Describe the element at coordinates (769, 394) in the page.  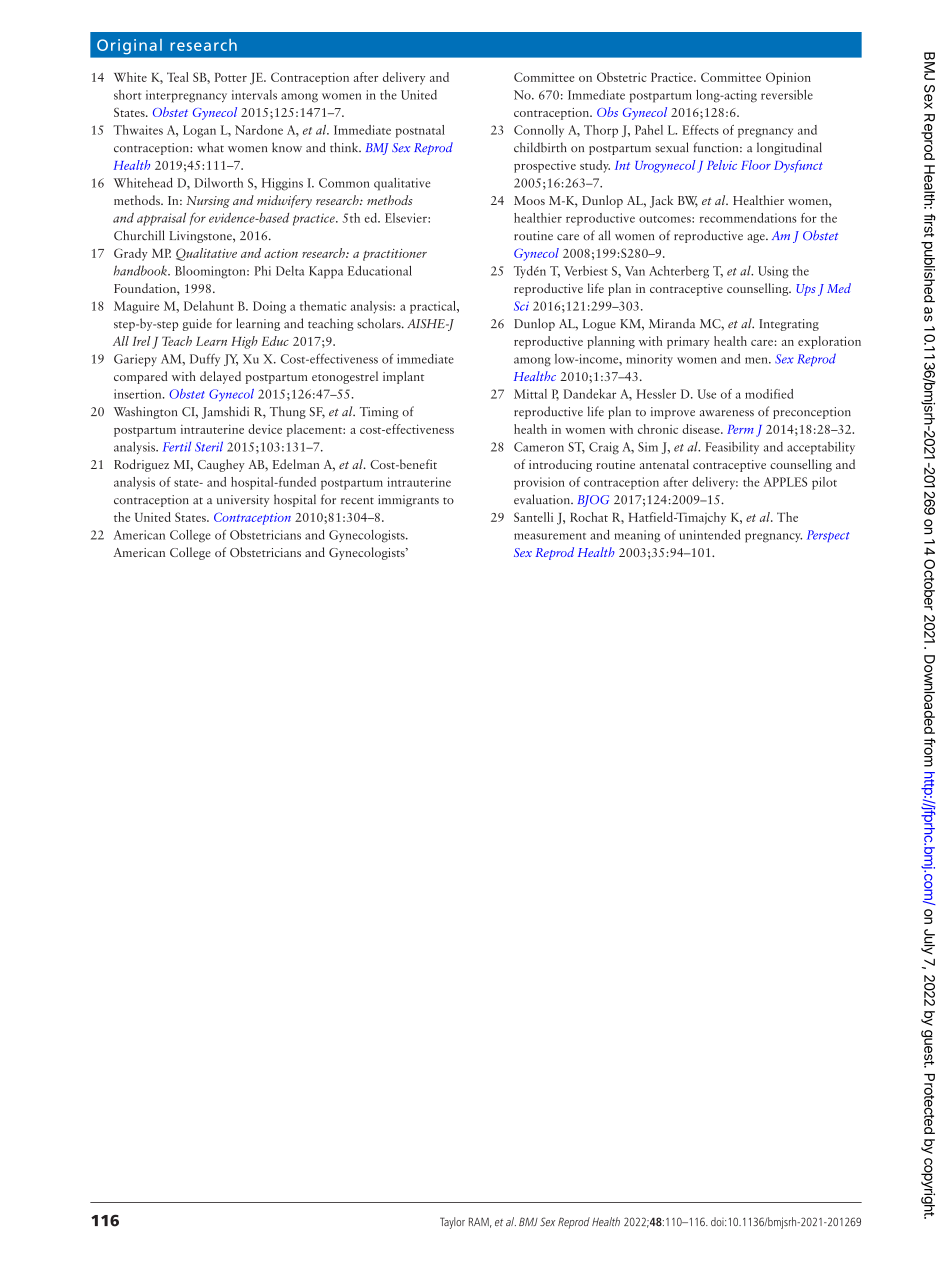
I see `modified` at that location.
